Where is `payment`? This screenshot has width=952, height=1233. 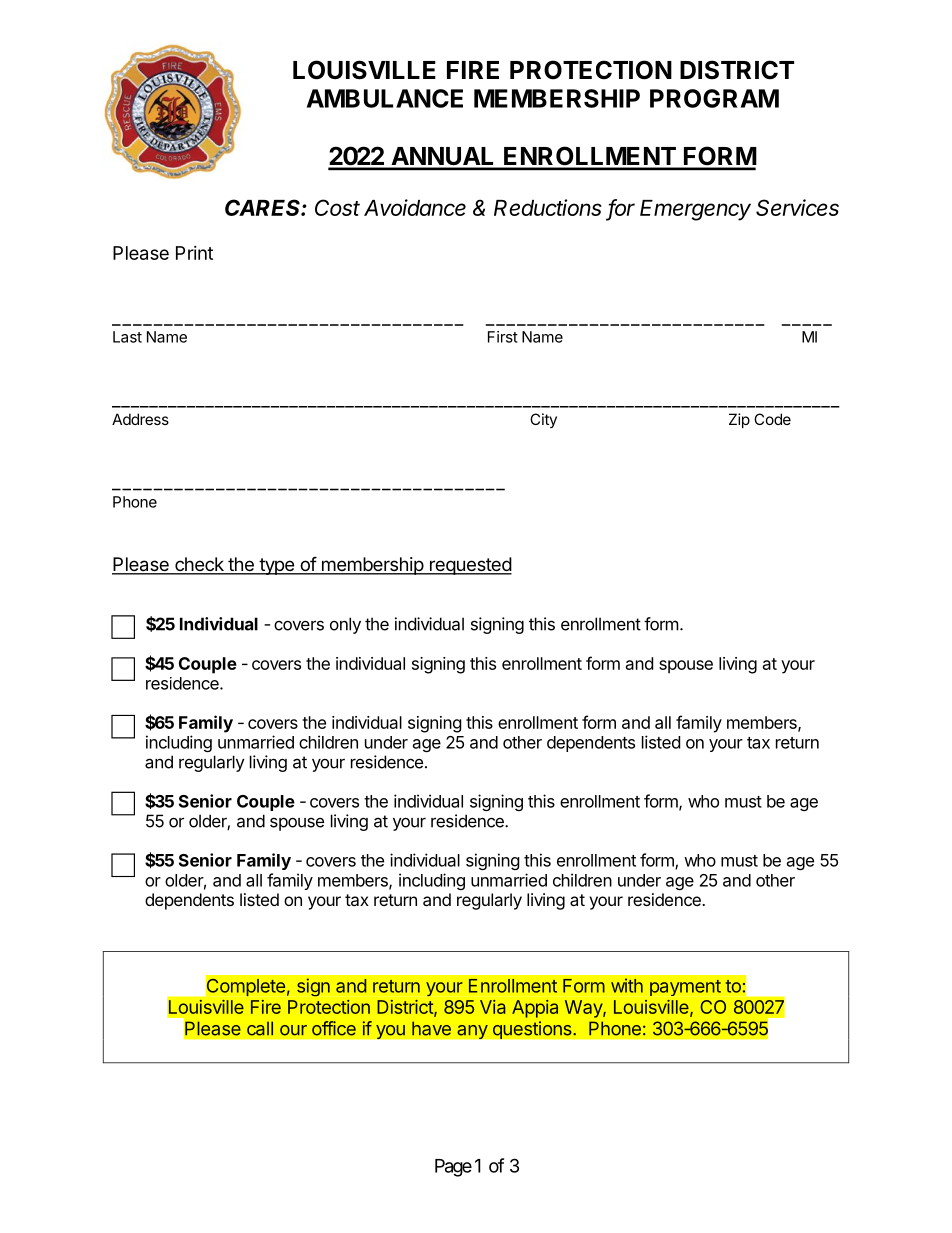 payment is located at coordinates (685, 988).
